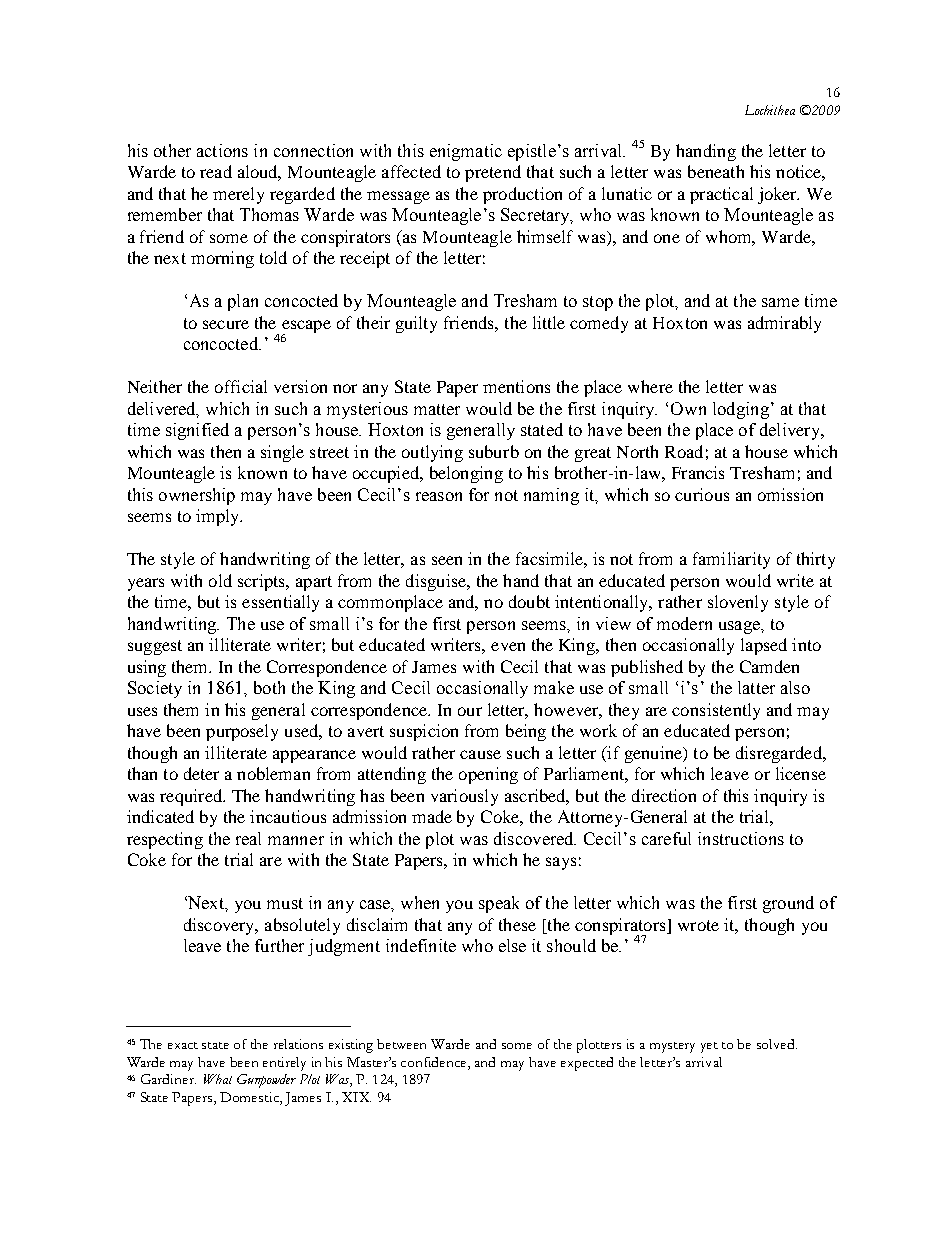  Describe the element at coordinates (218, 1079) in the image. I see `What` at that location.
